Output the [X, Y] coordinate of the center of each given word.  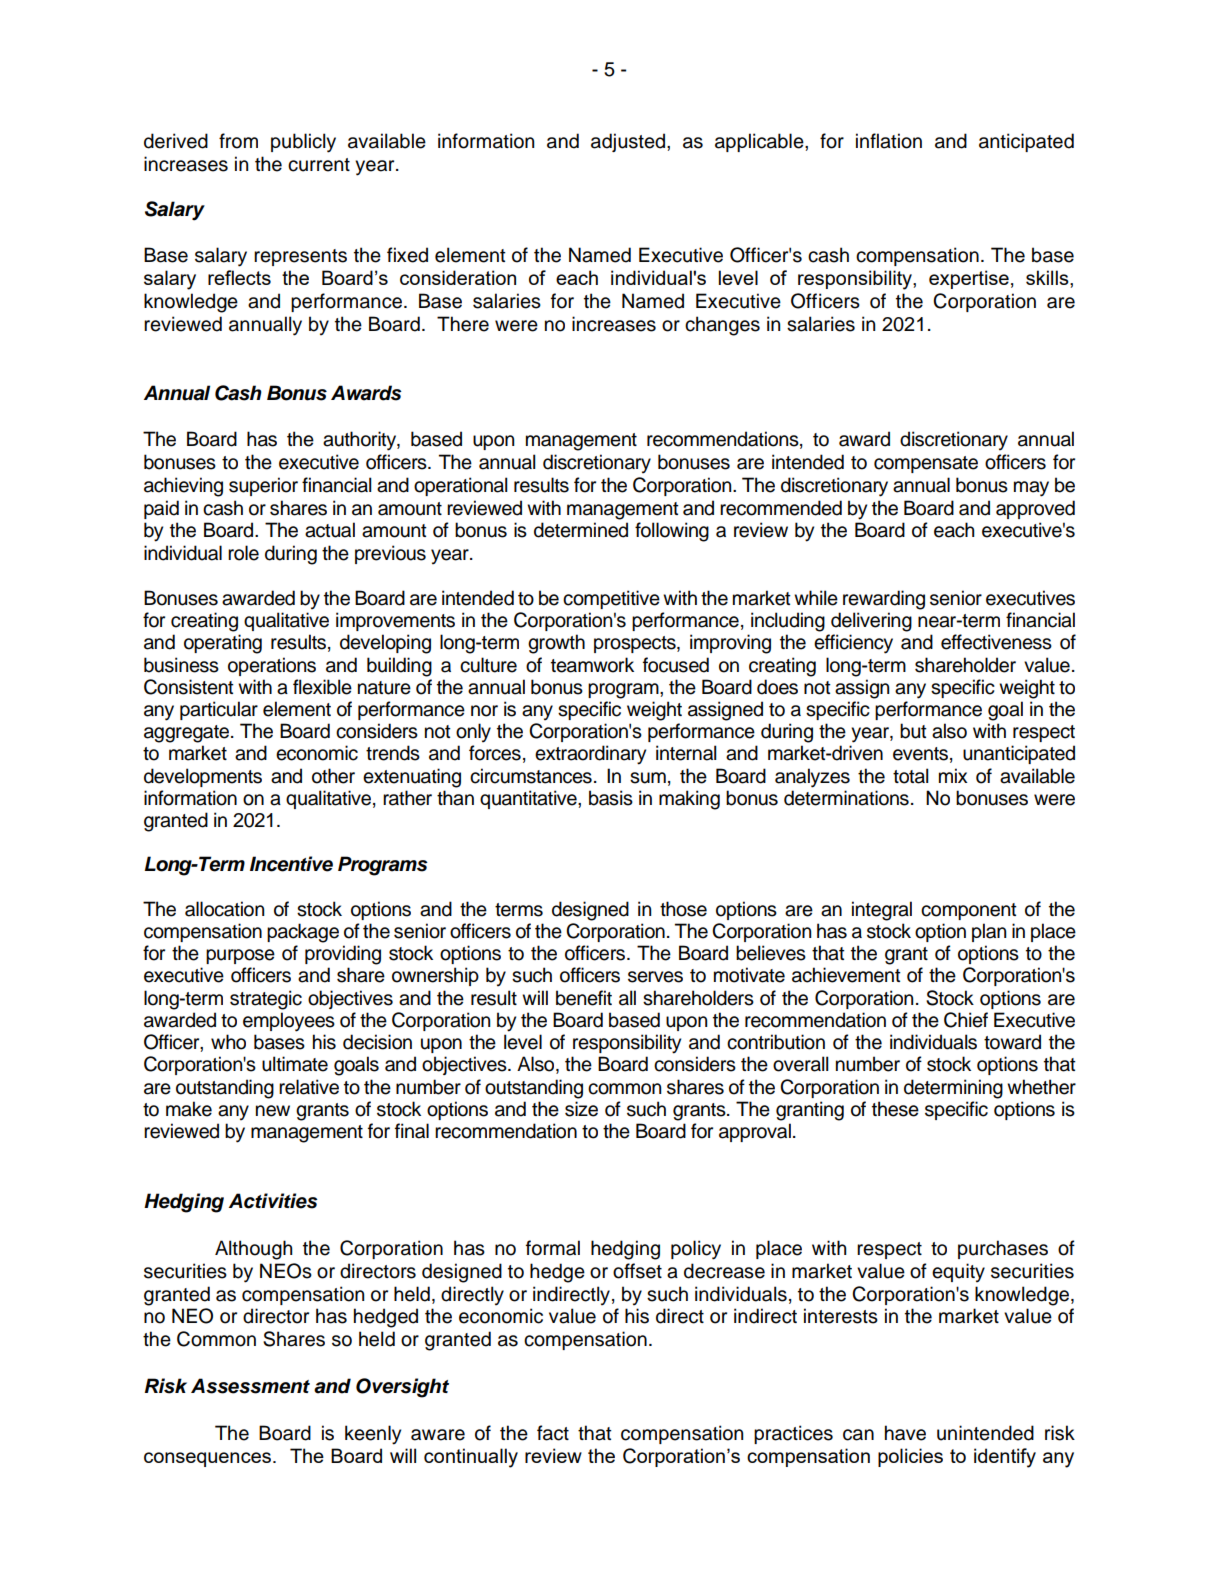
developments [203, 777]
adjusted [628, 142]
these [895, 1109]
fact [553, 1433]
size [581, 1109]
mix [953, 775]
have [905, 1433]
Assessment [250, 1386]
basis [611, 798]
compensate [926, 464]
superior [263, 486]
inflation [889, 141]
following [672, 532]
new [273, 1111]
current [319, 165]
